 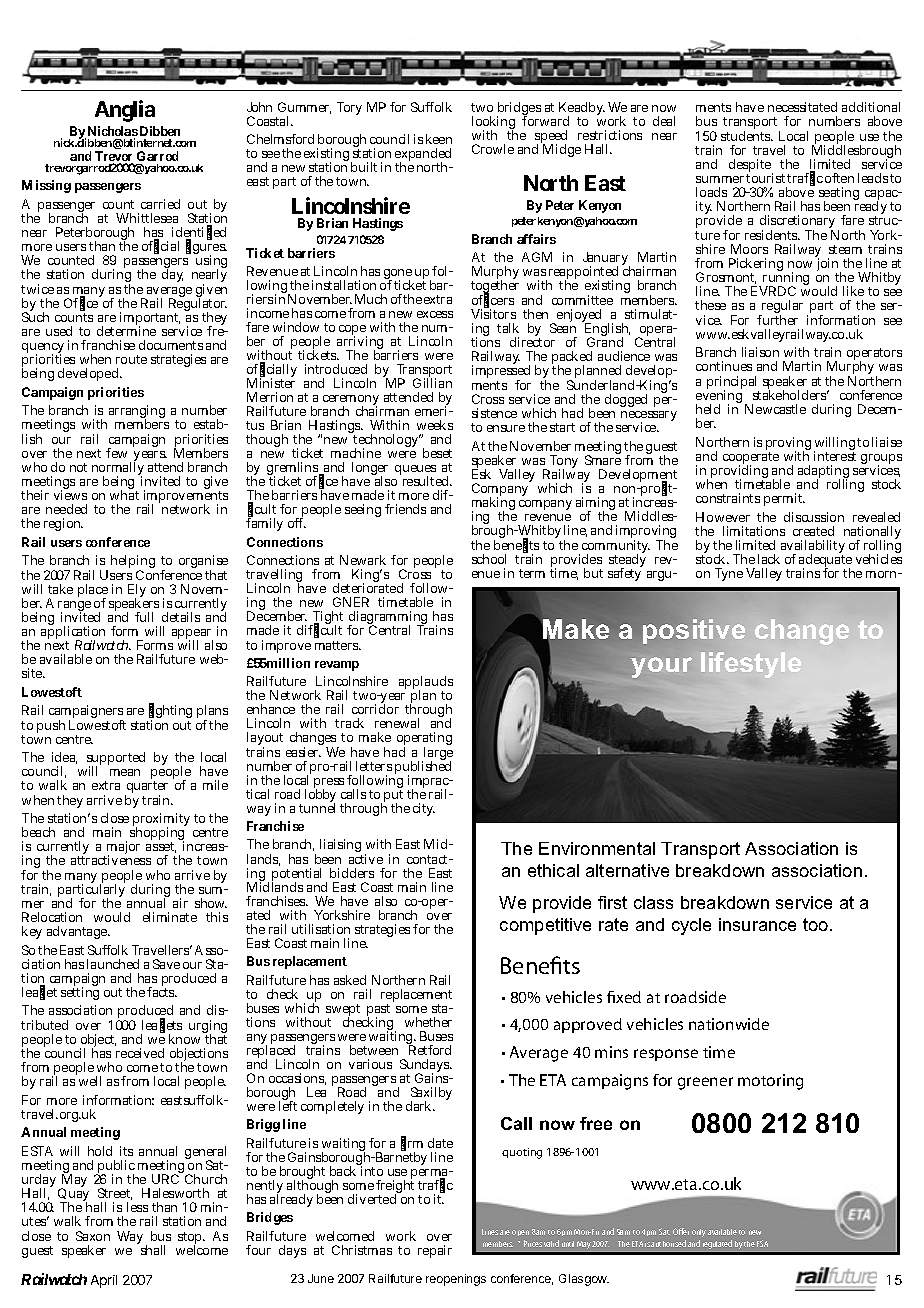 What do you see at coordinates (757, 924) in the page?
I see `insurance` at bounding box center [757, 924].
